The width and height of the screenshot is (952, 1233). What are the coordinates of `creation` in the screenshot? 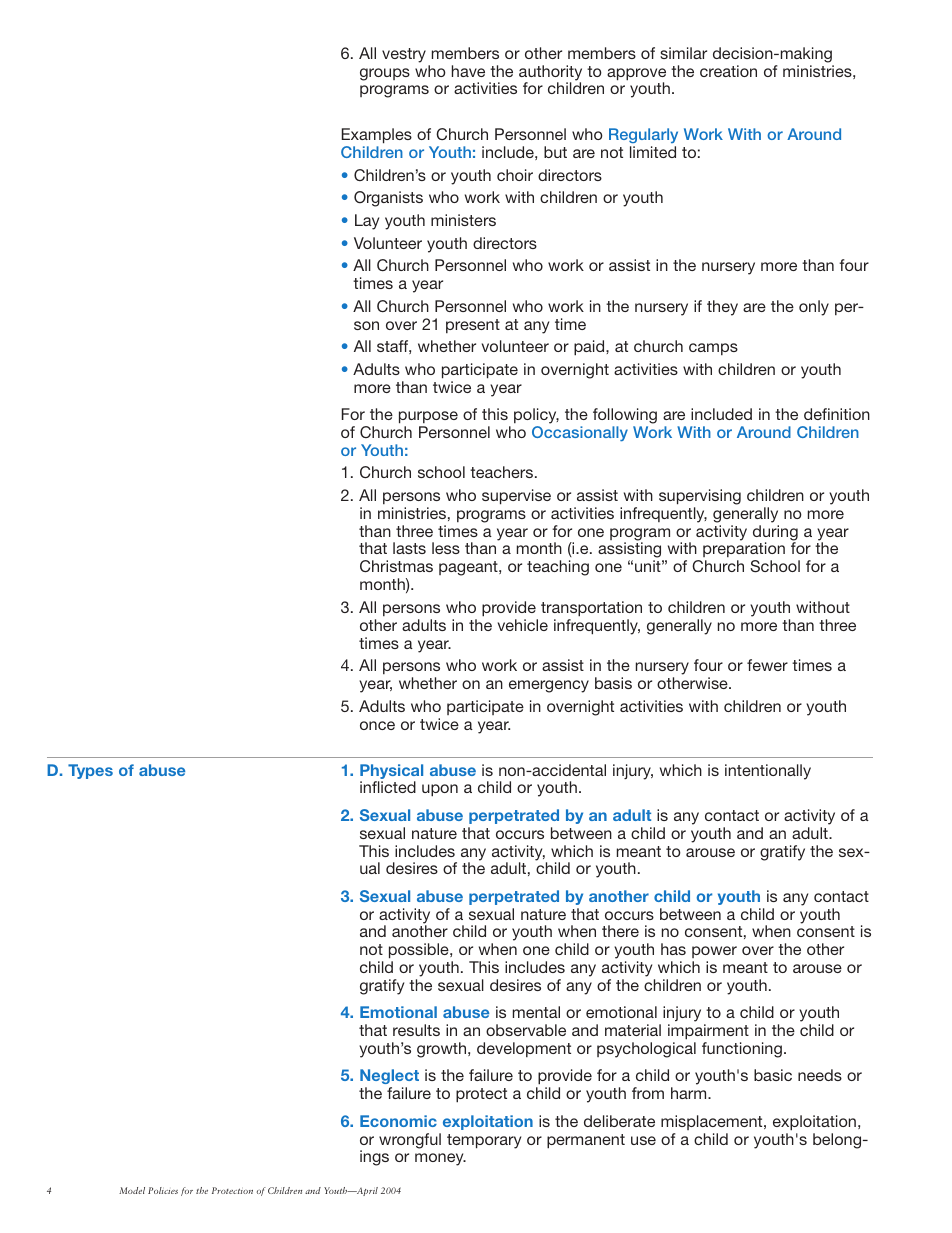 It's located at (728, 71).
